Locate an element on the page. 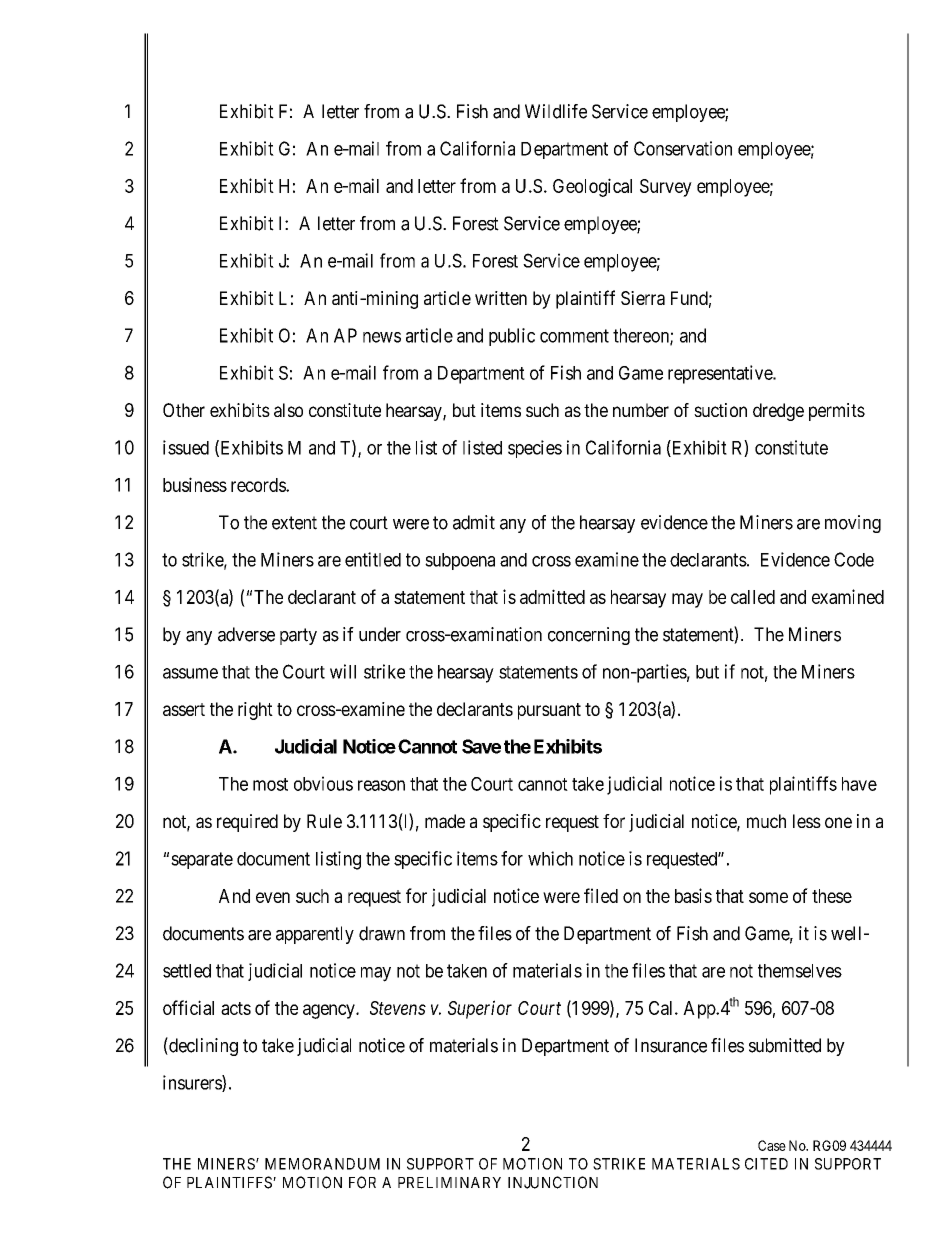 The height and width of the page is (1233, 952). INJUNCTION is located at coordinates (553, 1182).
